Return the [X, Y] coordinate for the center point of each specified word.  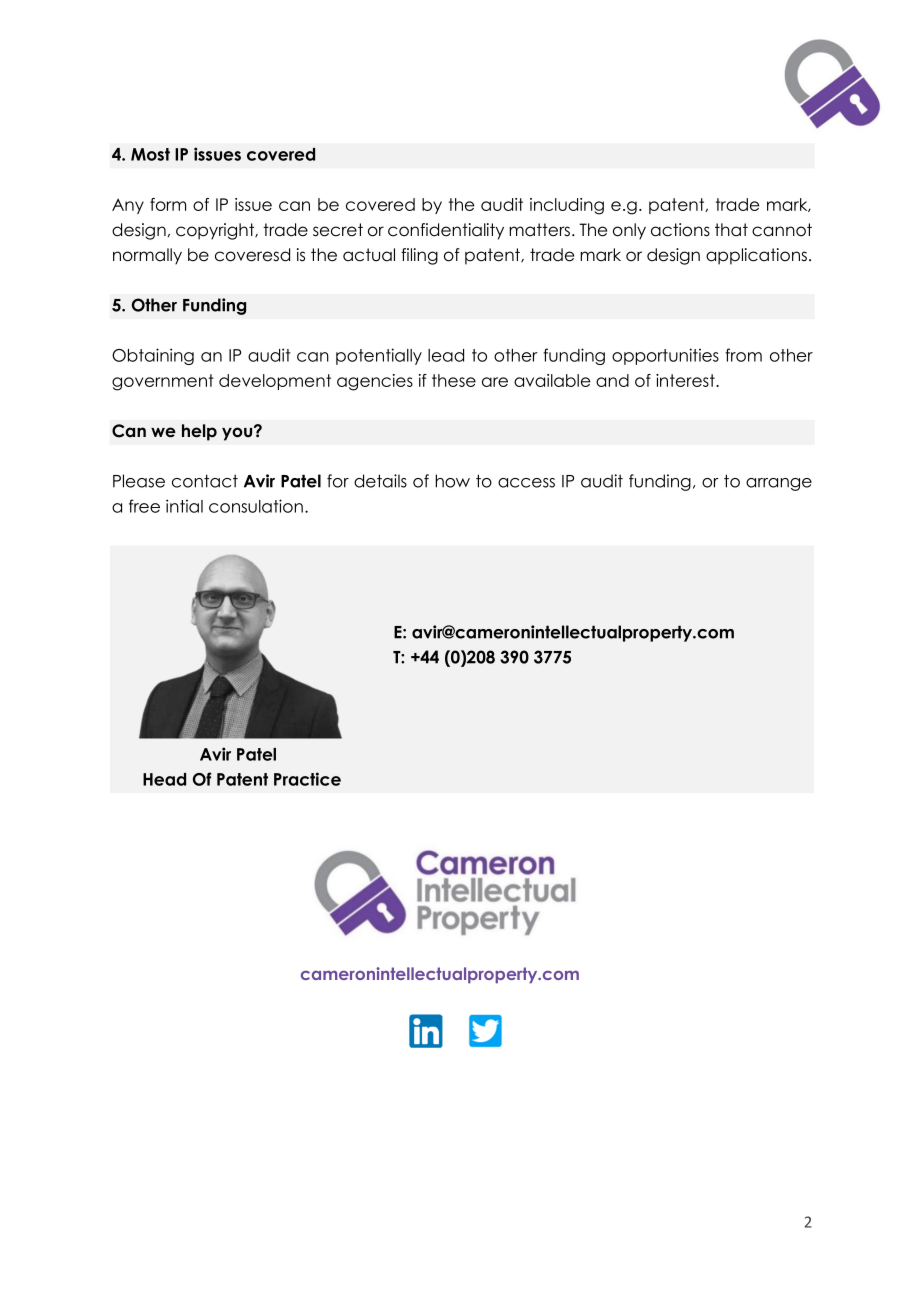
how [452, 481]
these [454, 380]
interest [686, 380]
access [526, 483]
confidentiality [446, 231]
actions [680, 230]
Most [150, 154]
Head [164, 779]
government [163, 382]
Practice [307, 779]
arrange [779, 484]
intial [184, 506]
